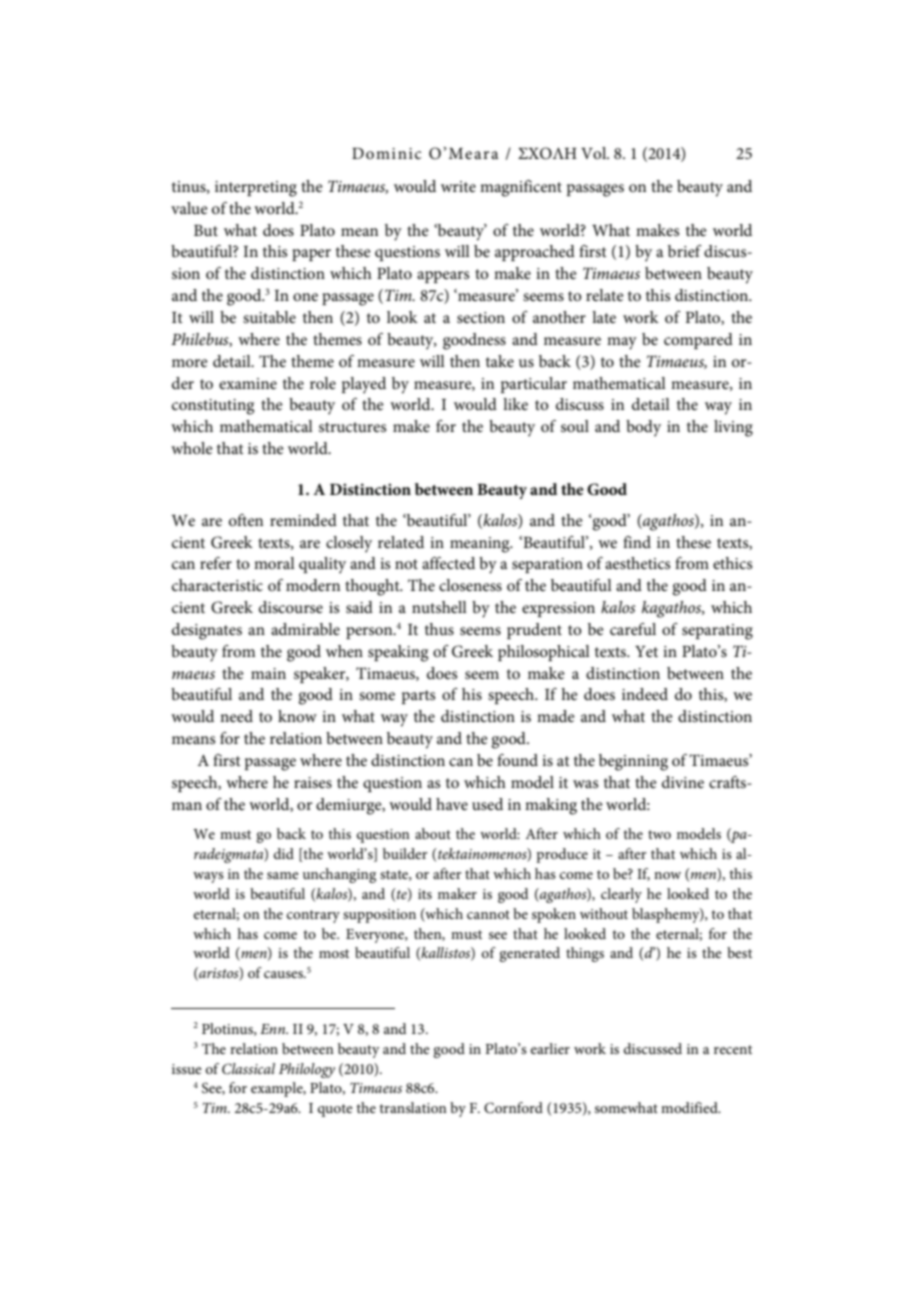 This document has width=924, height=1308. Describe the element at coordinates (256, 189) in the document. I see `interpreting` at that location.
